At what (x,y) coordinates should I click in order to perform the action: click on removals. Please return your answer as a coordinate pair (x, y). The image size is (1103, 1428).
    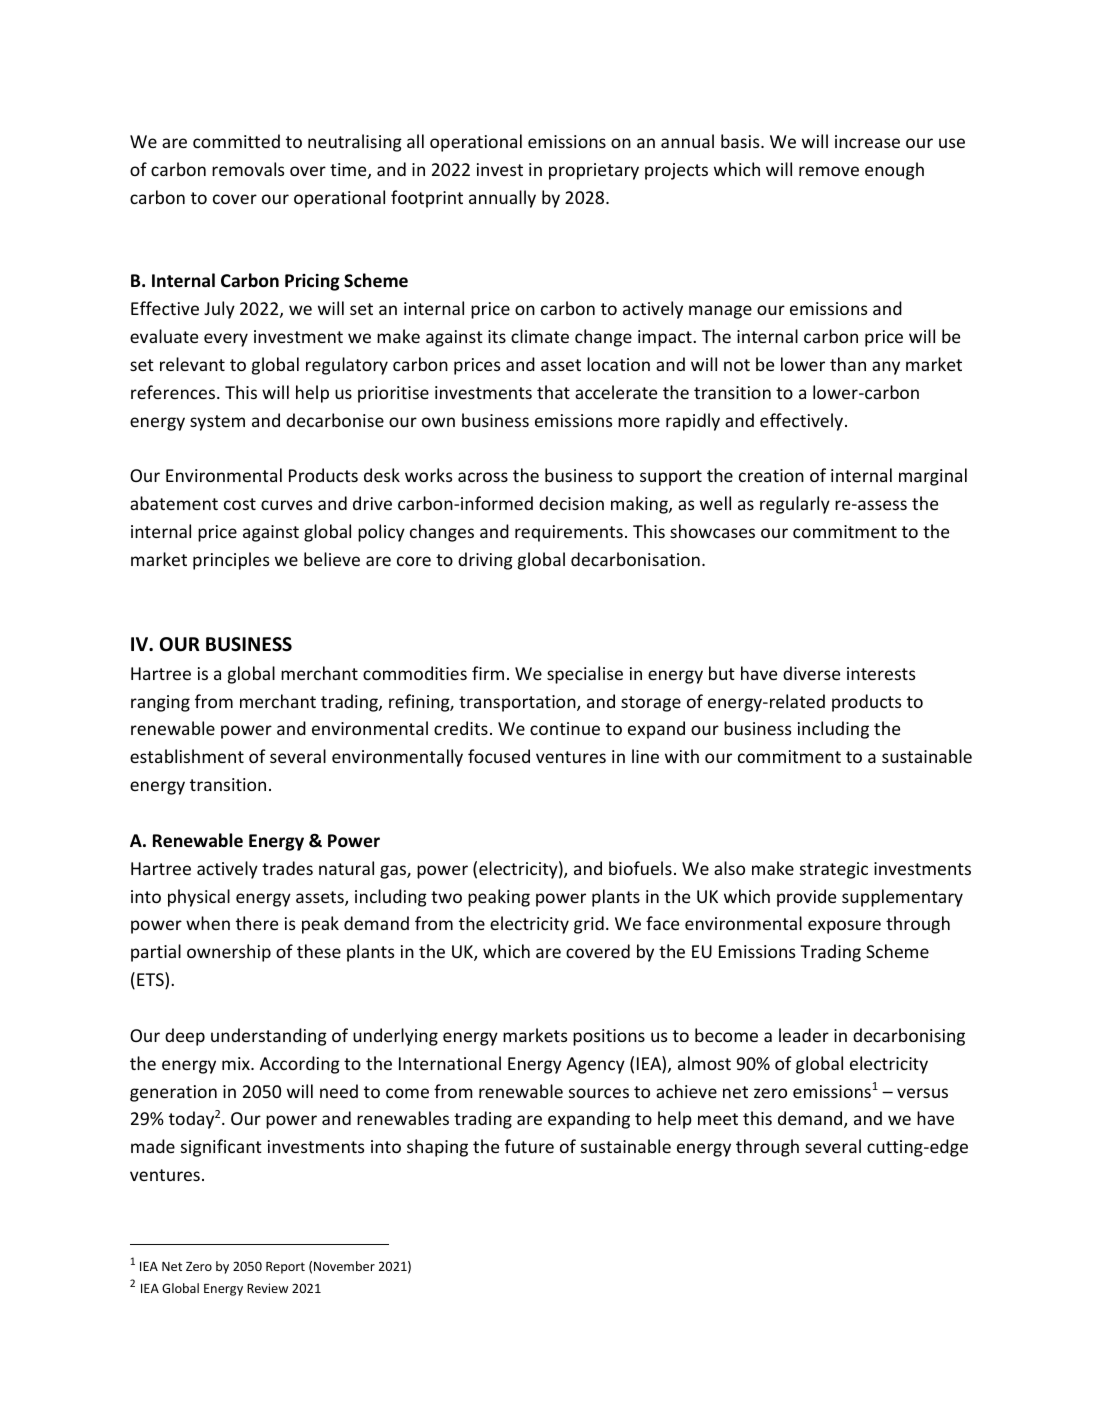
    Looking at the image, I should click on (248, 169).
